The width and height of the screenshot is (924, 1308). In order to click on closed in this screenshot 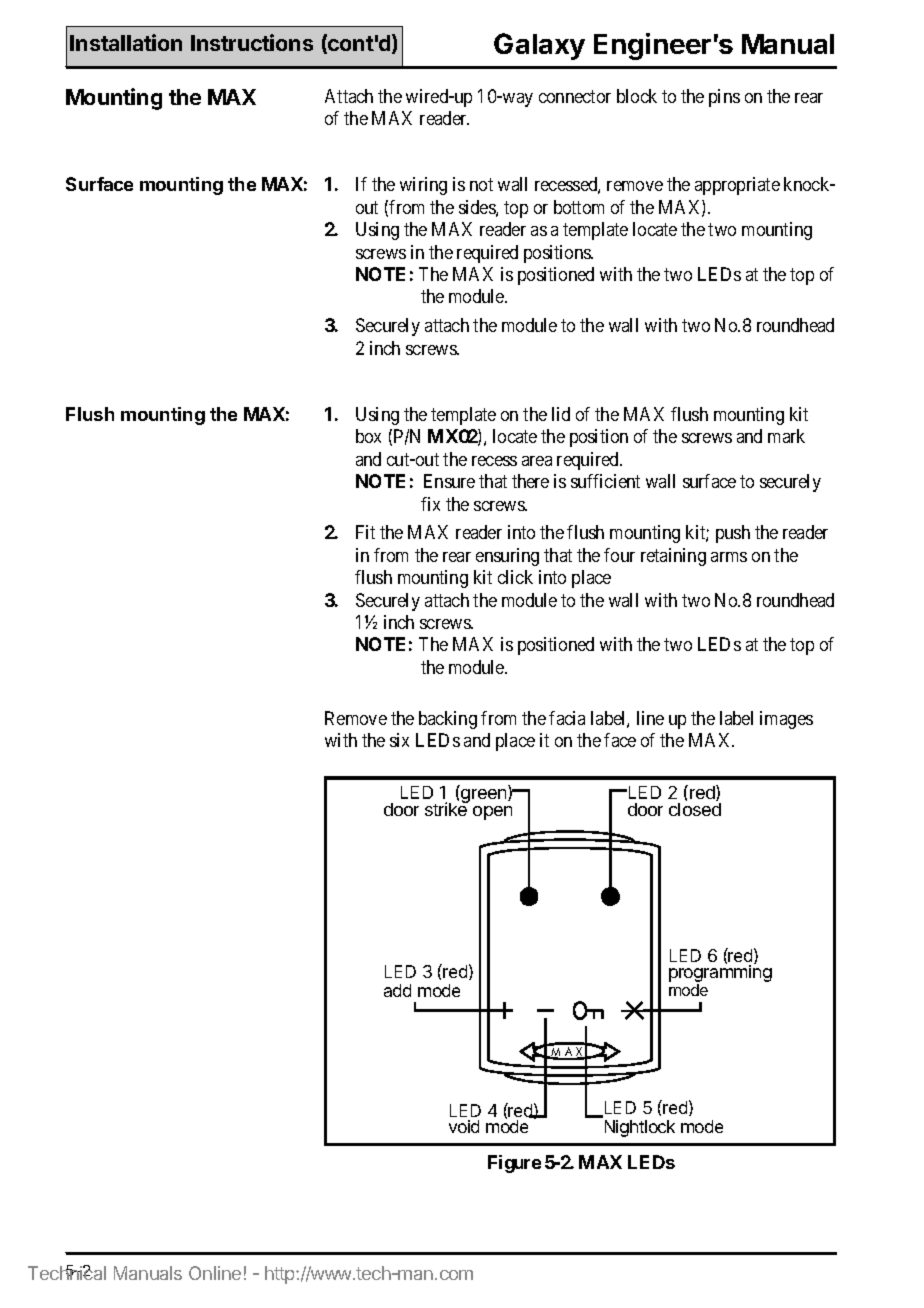, I will do `click(695, 808)`.
